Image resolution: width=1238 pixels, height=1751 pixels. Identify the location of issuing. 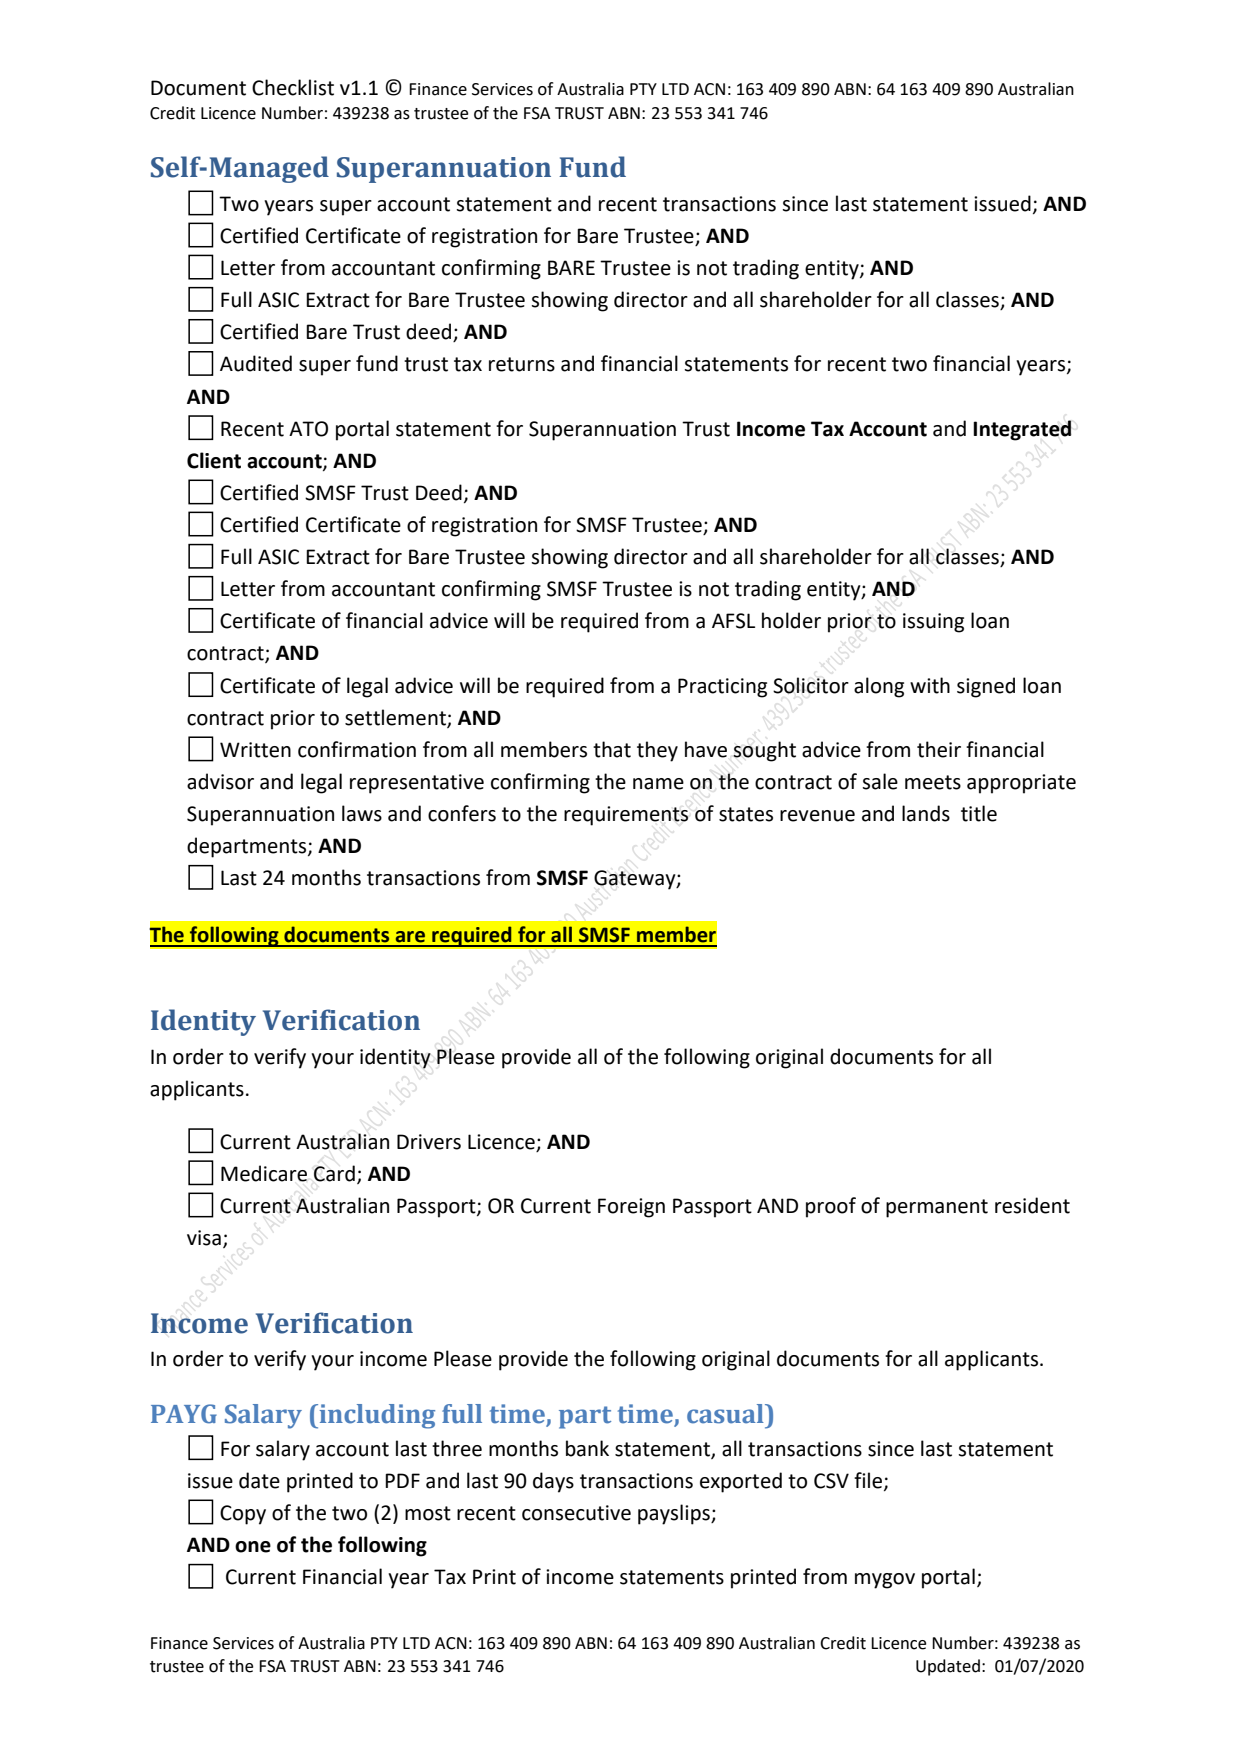
(933, 623).
